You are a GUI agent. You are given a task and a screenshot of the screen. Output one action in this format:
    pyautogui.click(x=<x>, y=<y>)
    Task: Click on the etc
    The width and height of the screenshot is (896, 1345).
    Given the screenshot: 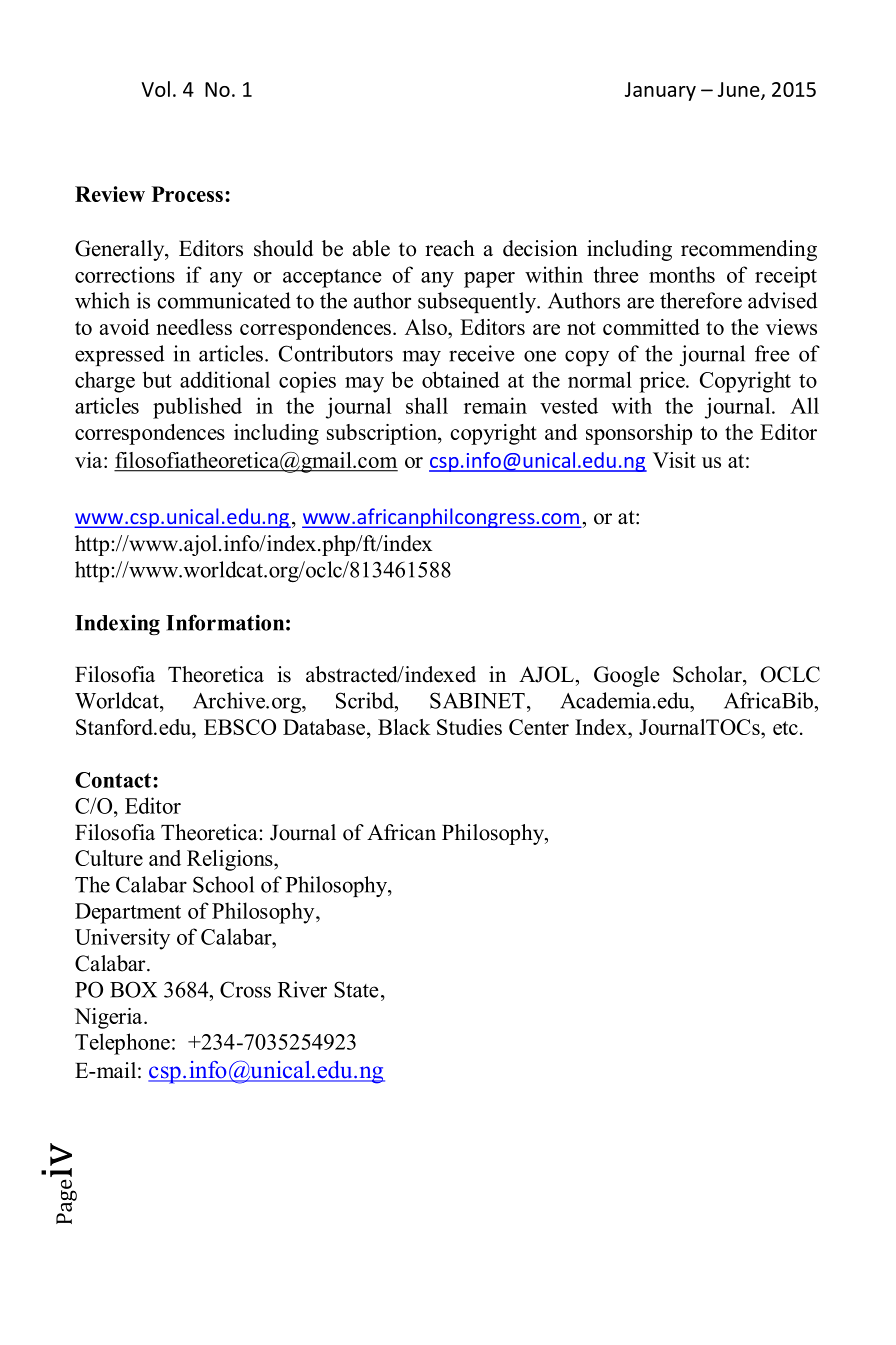 What is the action you would take?
    pyautogui.click(x=785, y=728)
